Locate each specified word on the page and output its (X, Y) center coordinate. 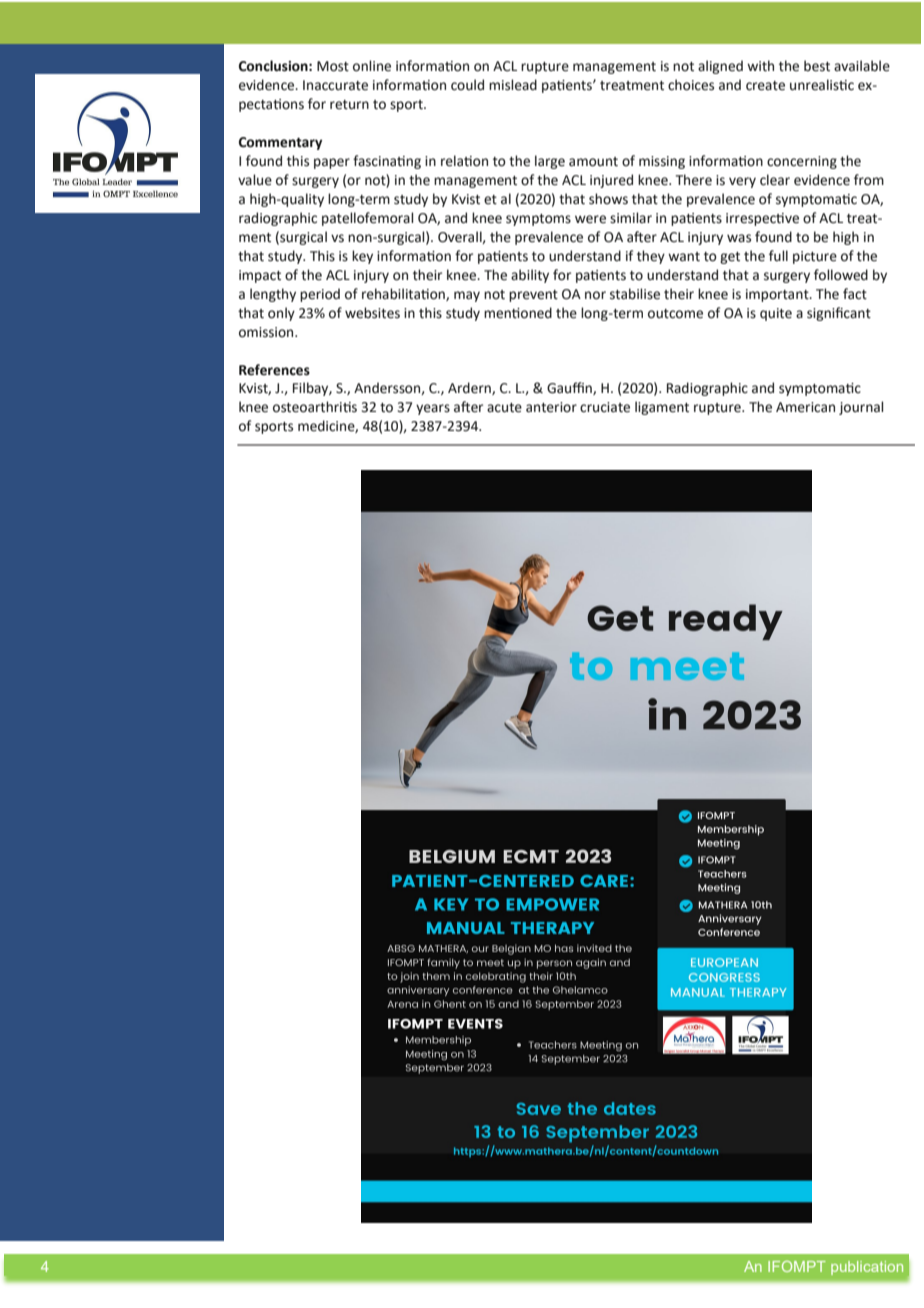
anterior (551, 407)
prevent (533, 296)
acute (504, 408)
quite (776, 314)
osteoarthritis (315, 407)
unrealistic (822, 85)
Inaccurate (335, 85)
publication (867, 1268)
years (433, 409)
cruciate (605, 407)
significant (839, 314)
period (320, 295)
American (805, 407)
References (274, 370)
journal (861, 408)
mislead (513, 85)
